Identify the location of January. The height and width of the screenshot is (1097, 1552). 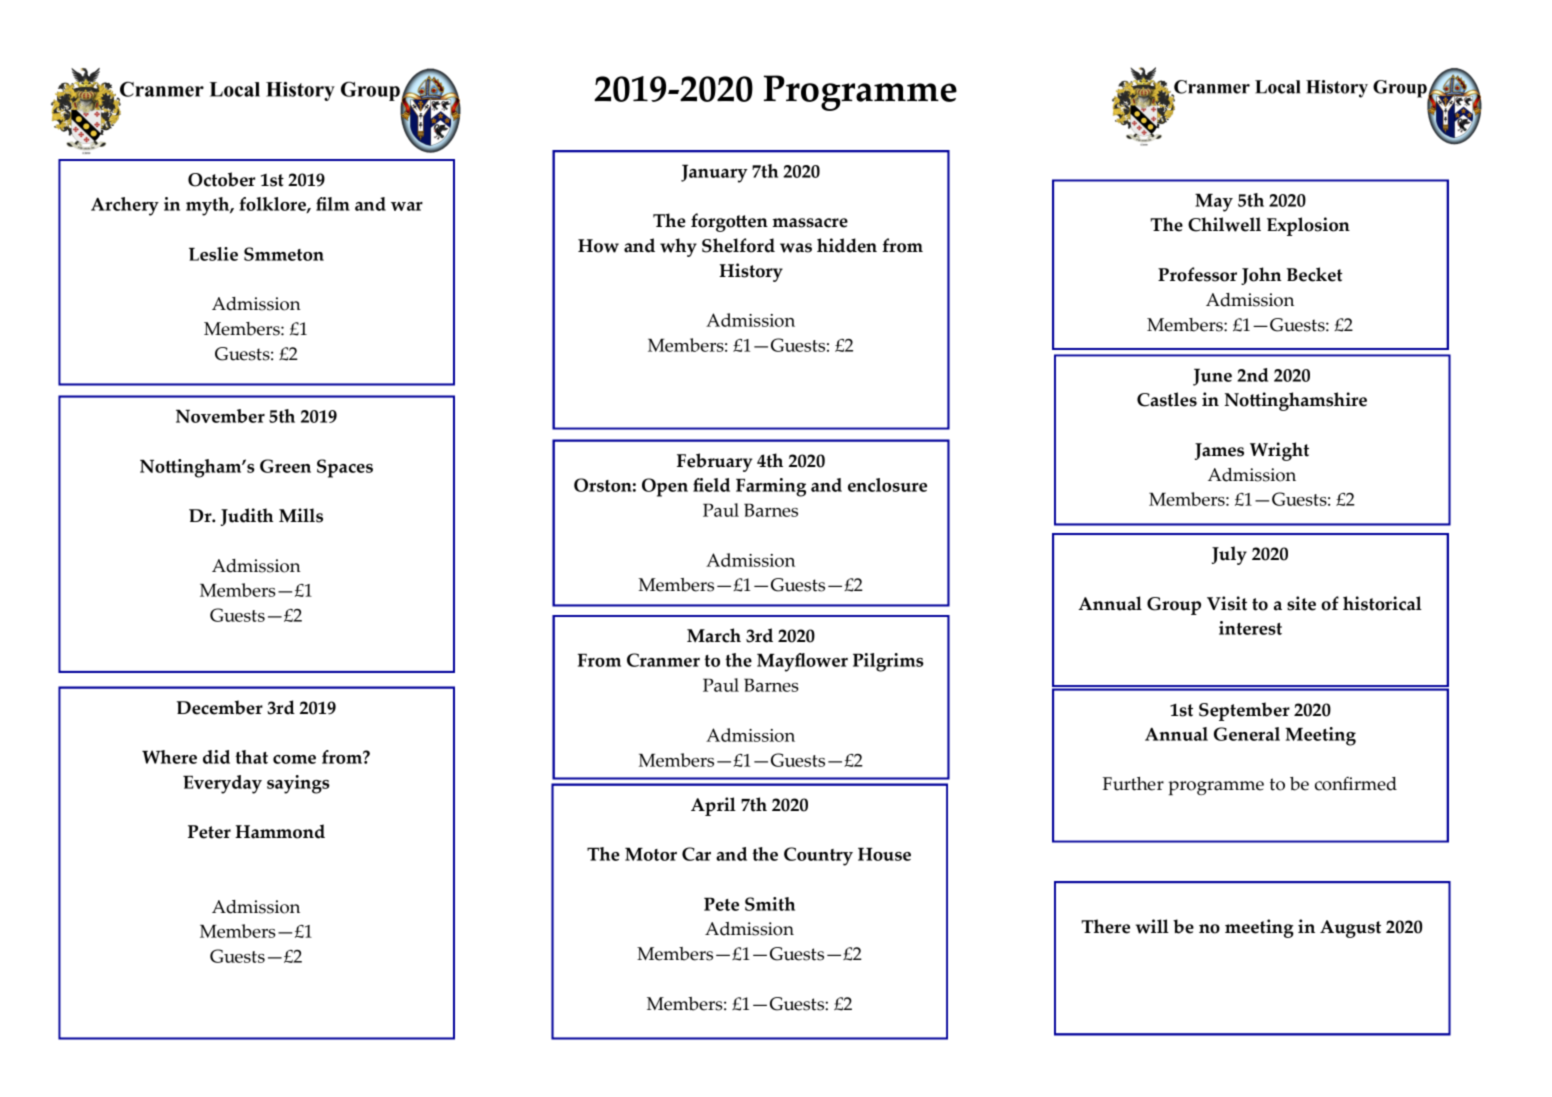
(714, 173).
